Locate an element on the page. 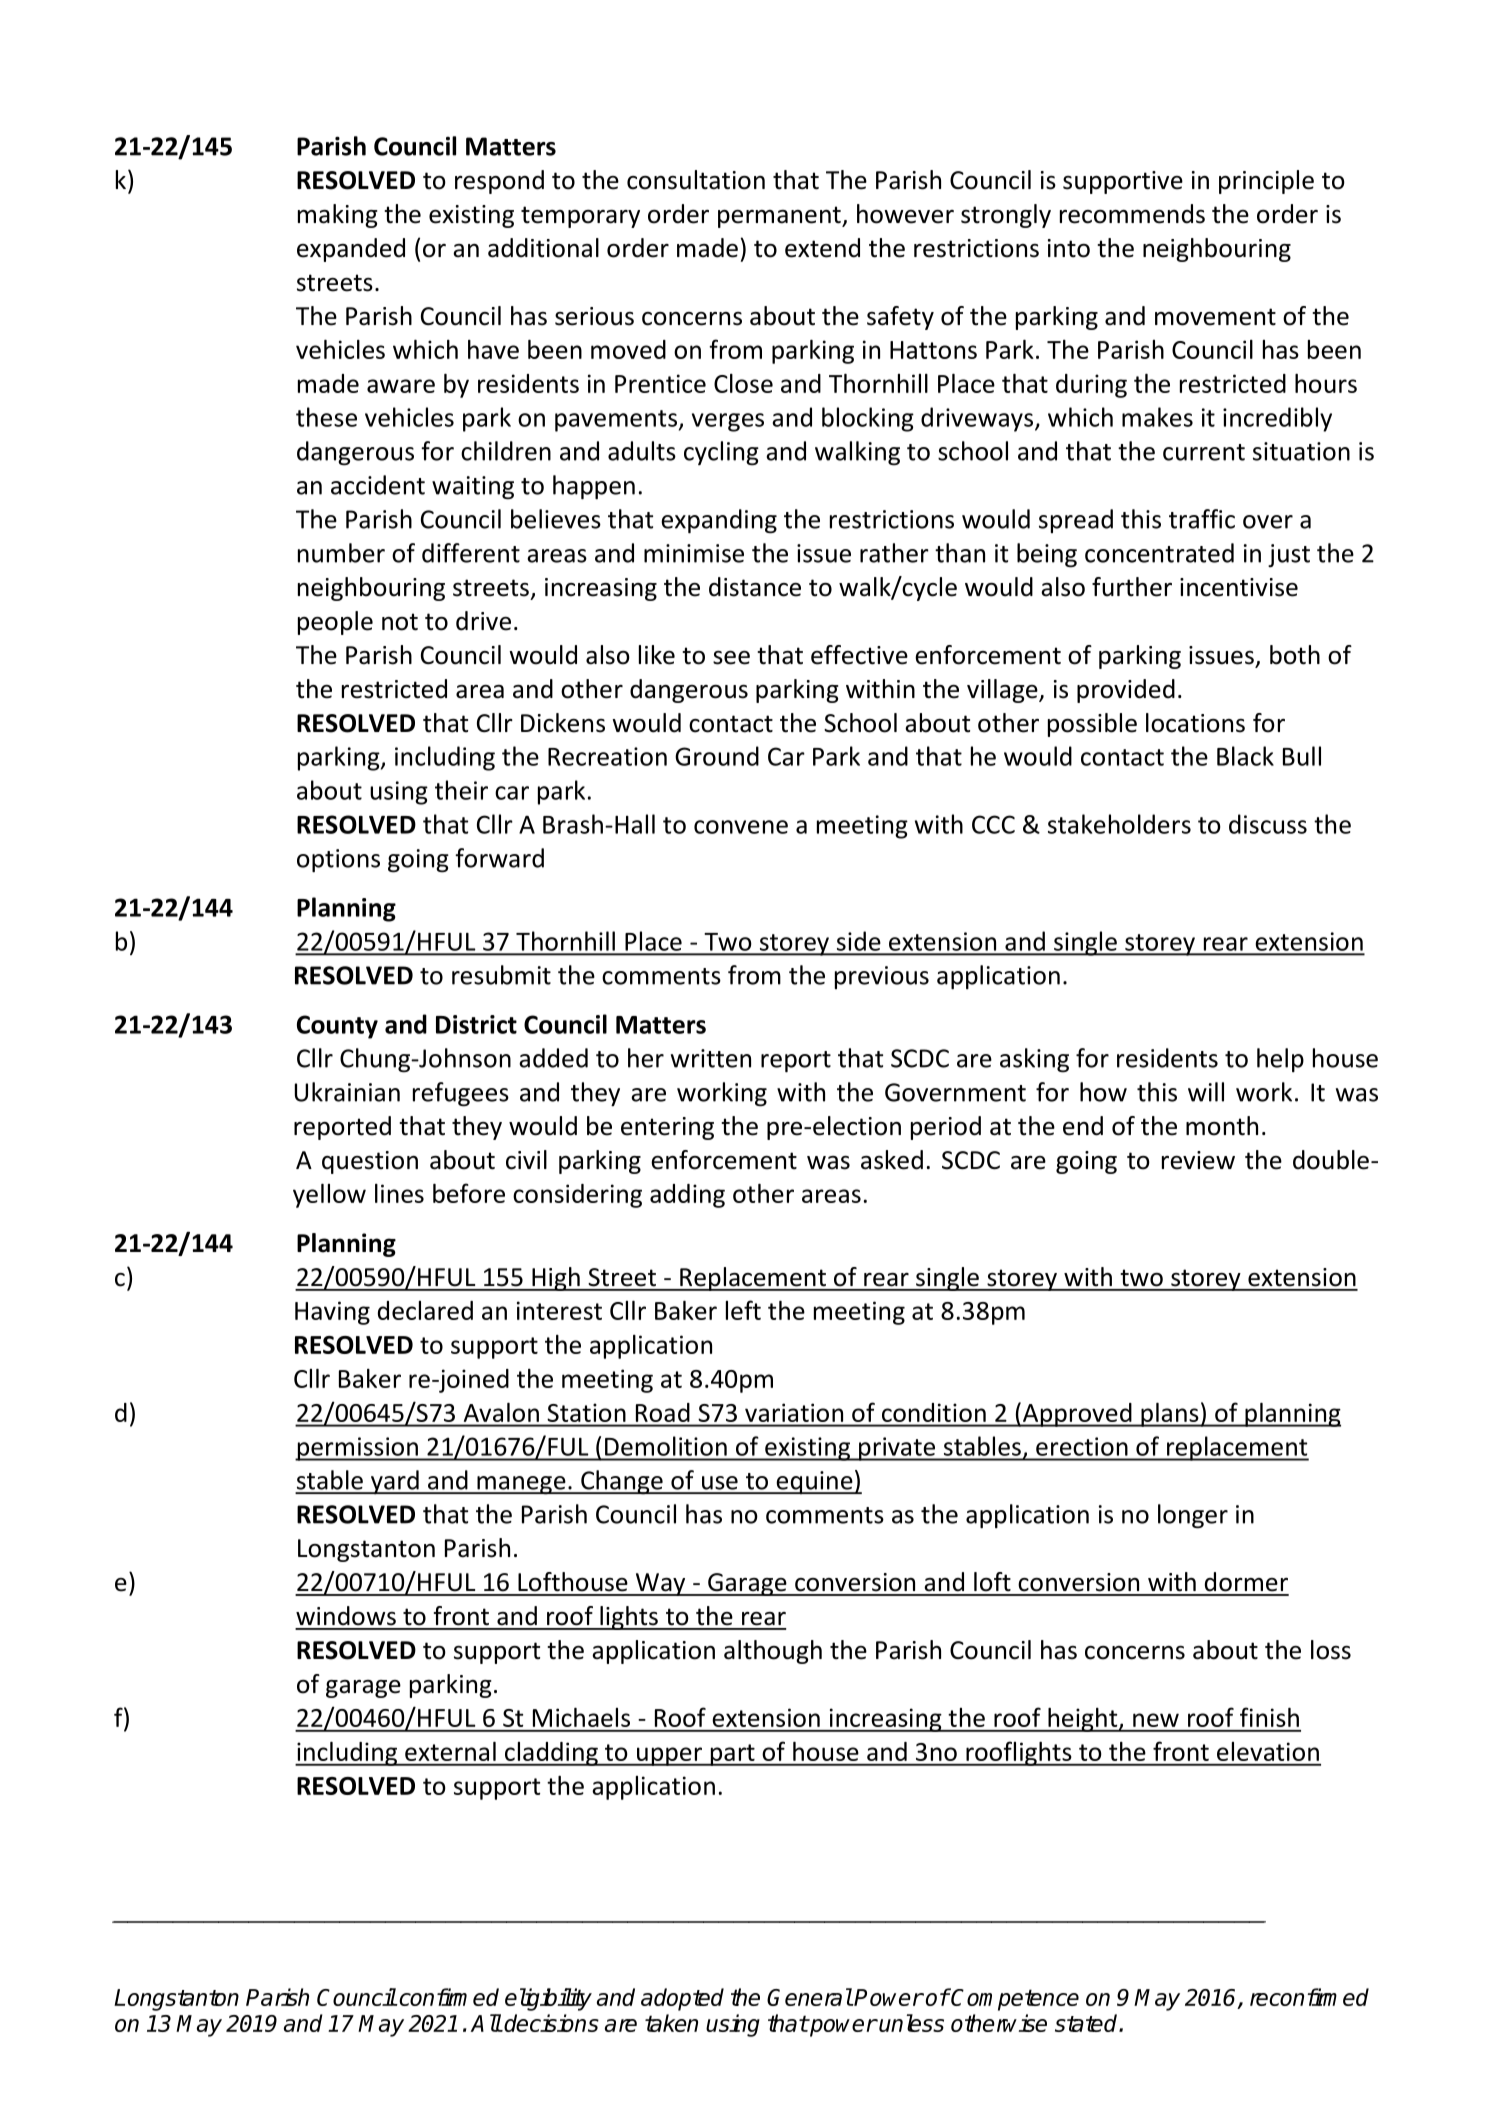 The image size is (1504, 2126). extend is located at coordinates (822, 248).
